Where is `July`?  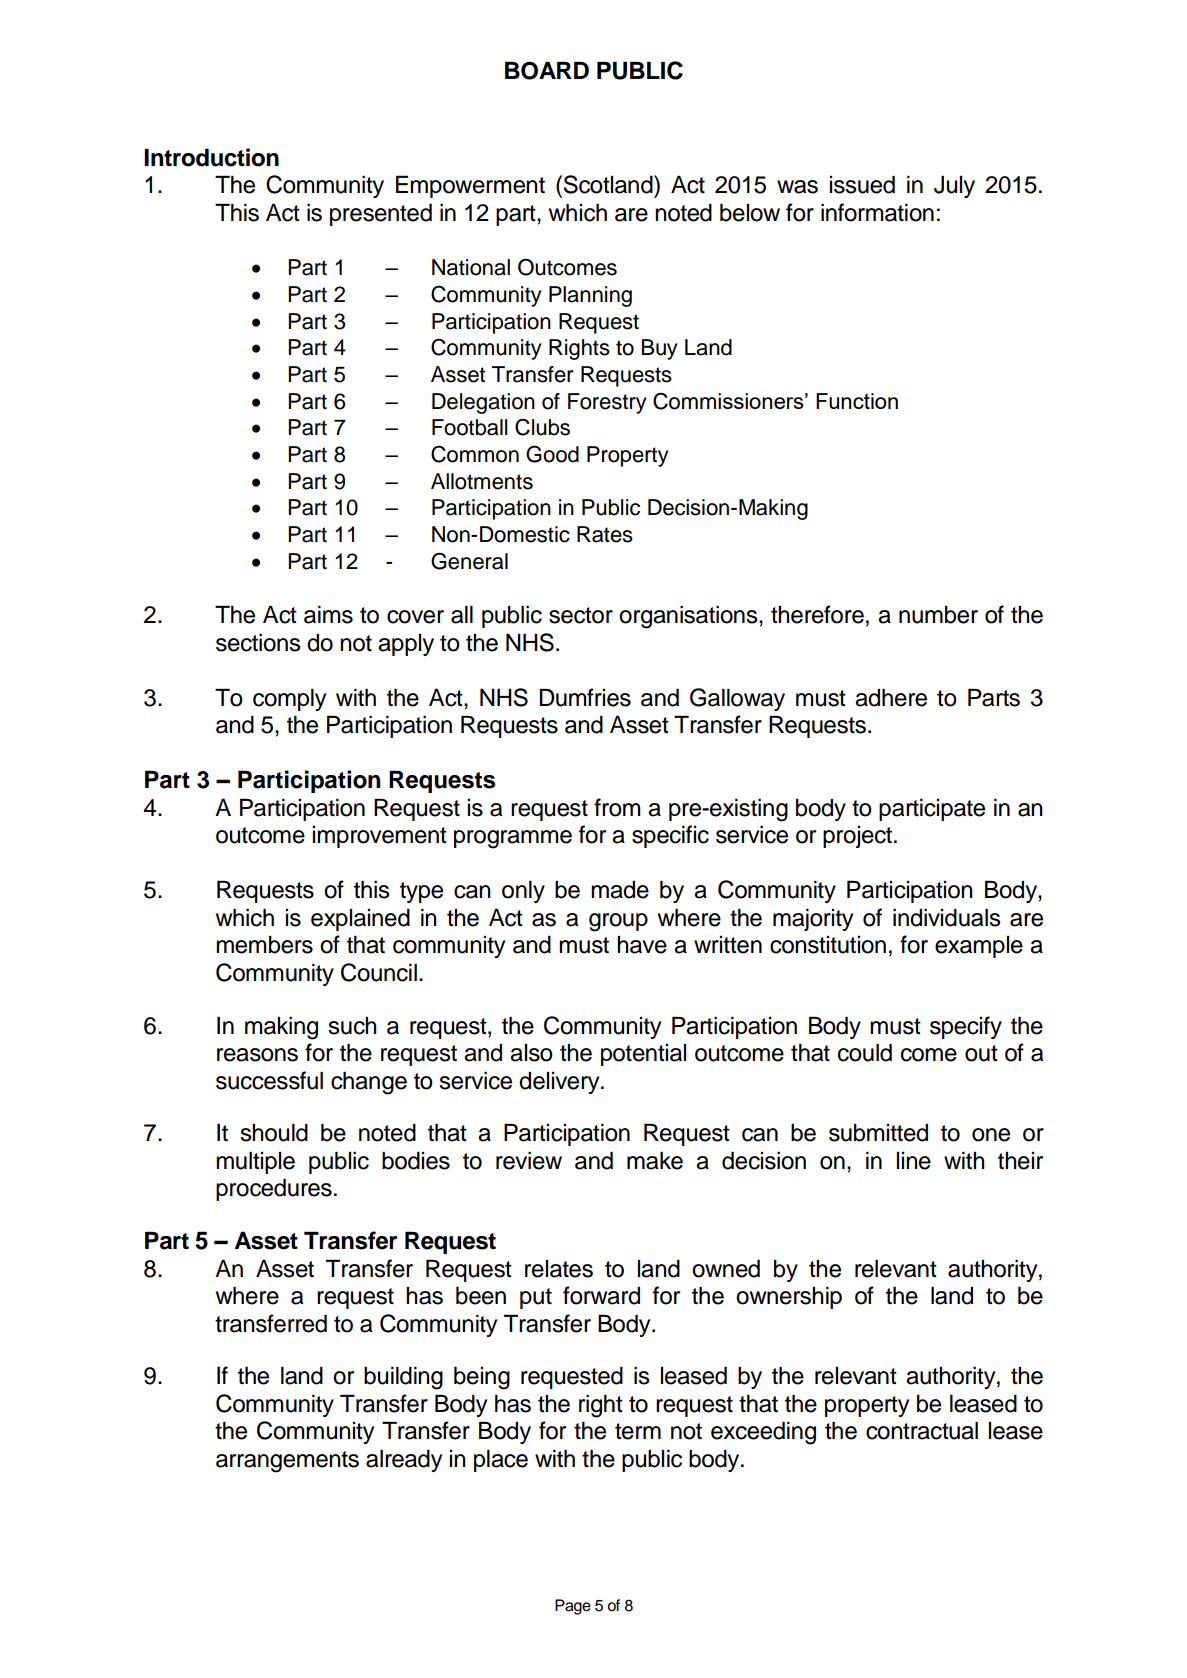 July is located at coordinates (954, 186).
